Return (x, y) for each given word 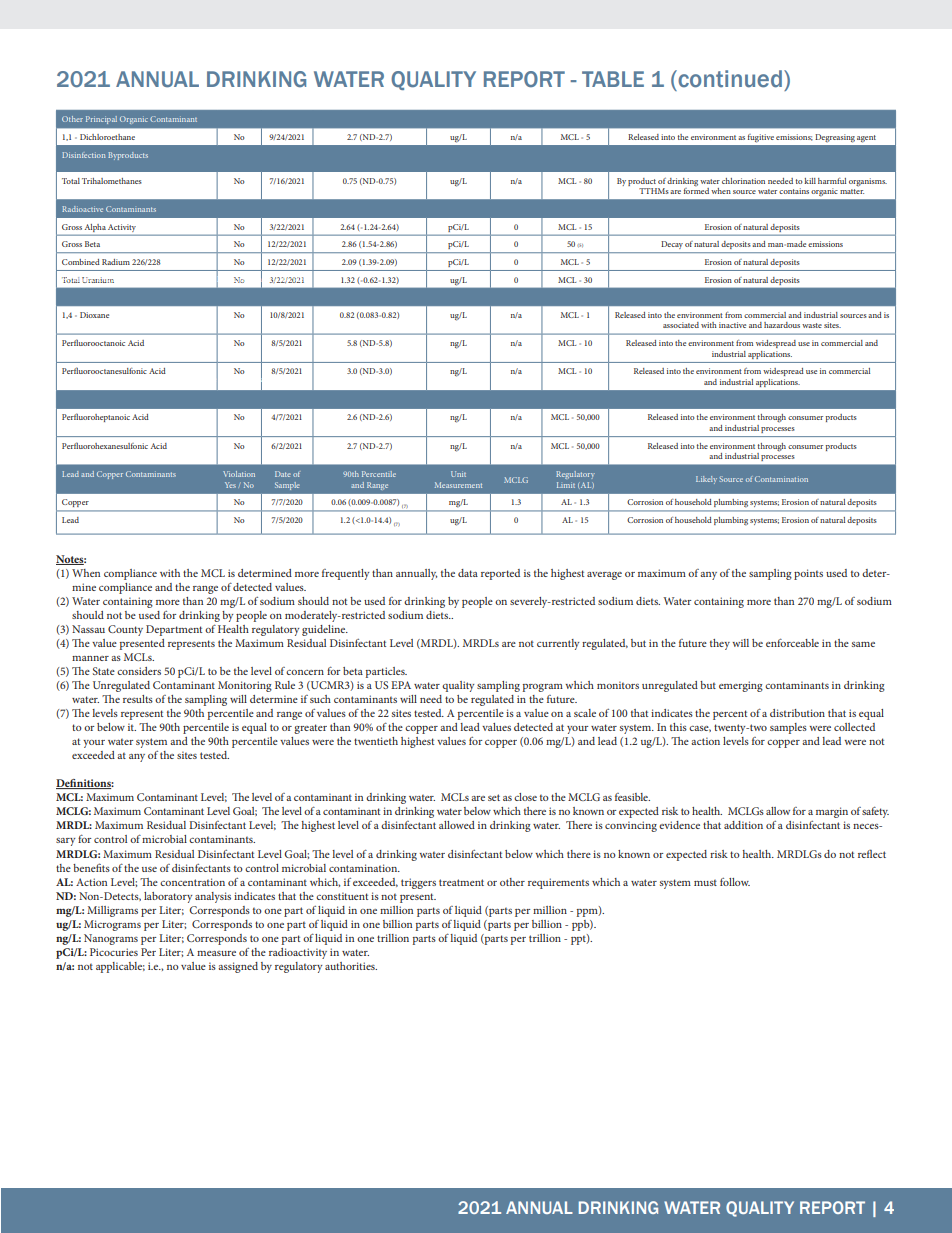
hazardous (782, 325)
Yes (230, 485)
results (138, 699)
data (468, 573)
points (808, 574)
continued (729, 79)
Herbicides (287, 280)
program (543, 688)
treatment (461, 882)
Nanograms (111, 939)
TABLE (613, 79)
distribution (797, 713)
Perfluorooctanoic (93, 342)
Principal (101, 120)
